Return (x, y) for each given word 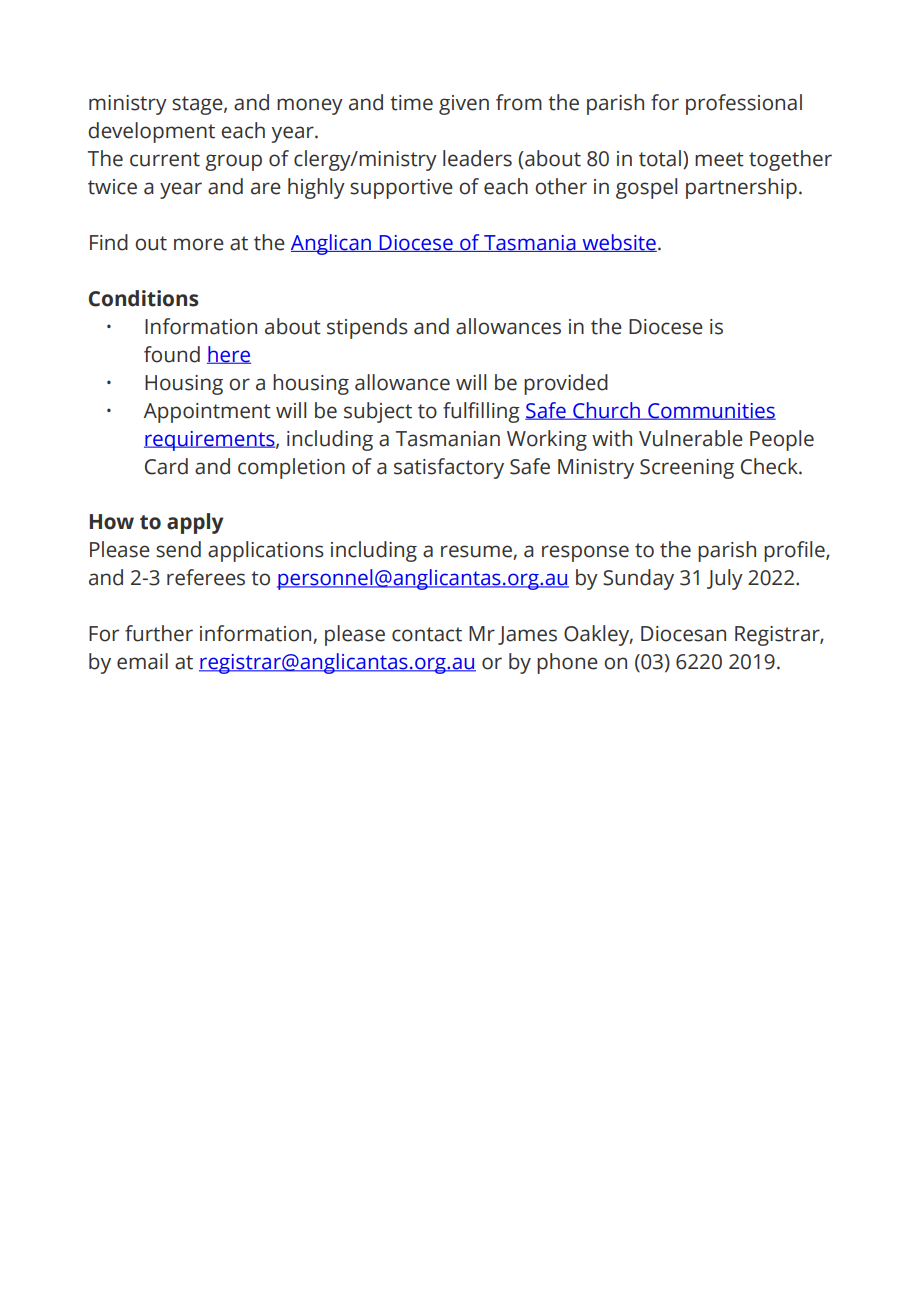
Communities (711, 411)
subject (378, 412)
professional (744, 104)
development (151, 132)
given (464, 105)
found (172, 354)
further (159, 633)
